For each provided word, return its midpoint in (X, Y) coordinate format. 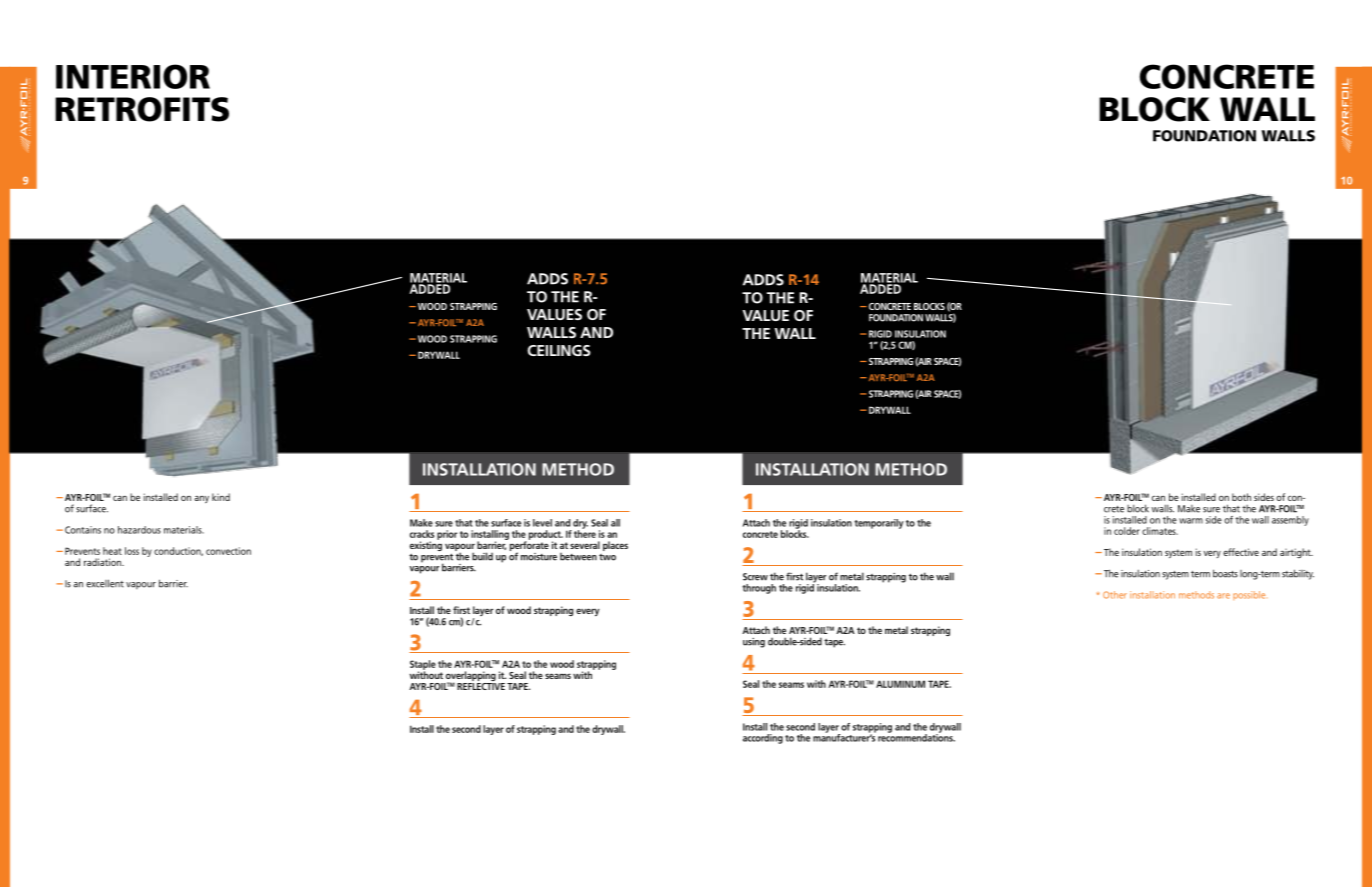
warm (1191, 521)
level (542, 523)
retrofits (142, 109)
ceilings (558, 350)
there (585, 533)
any (201, 499)
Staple (423, 666)
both (1241, 497)
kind (221, 497)
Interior (133, 76)
